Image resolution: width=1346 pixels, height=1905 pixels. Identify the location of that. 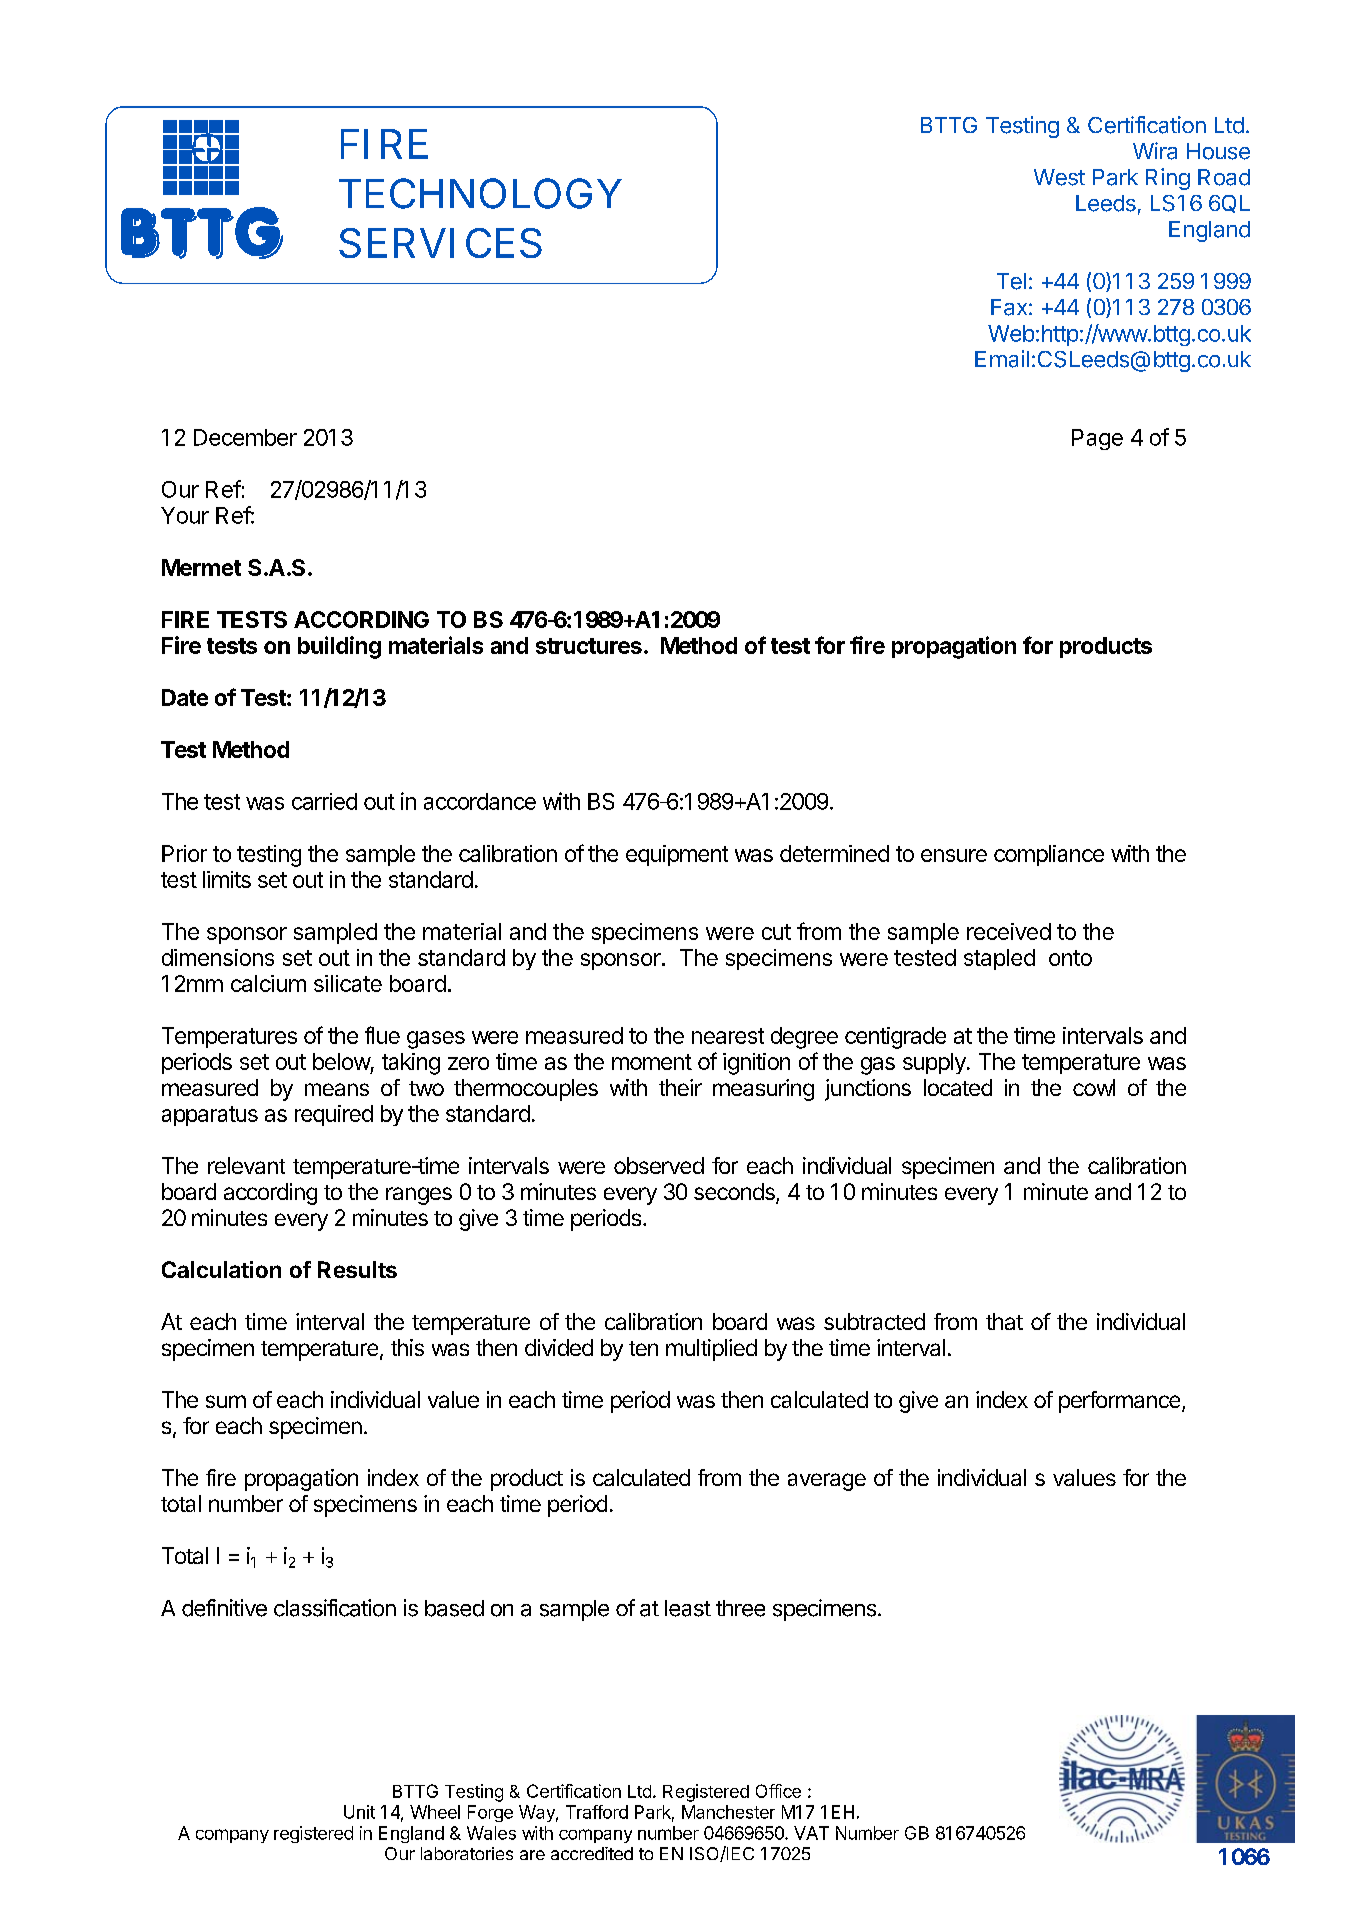
(1004, 1321).
